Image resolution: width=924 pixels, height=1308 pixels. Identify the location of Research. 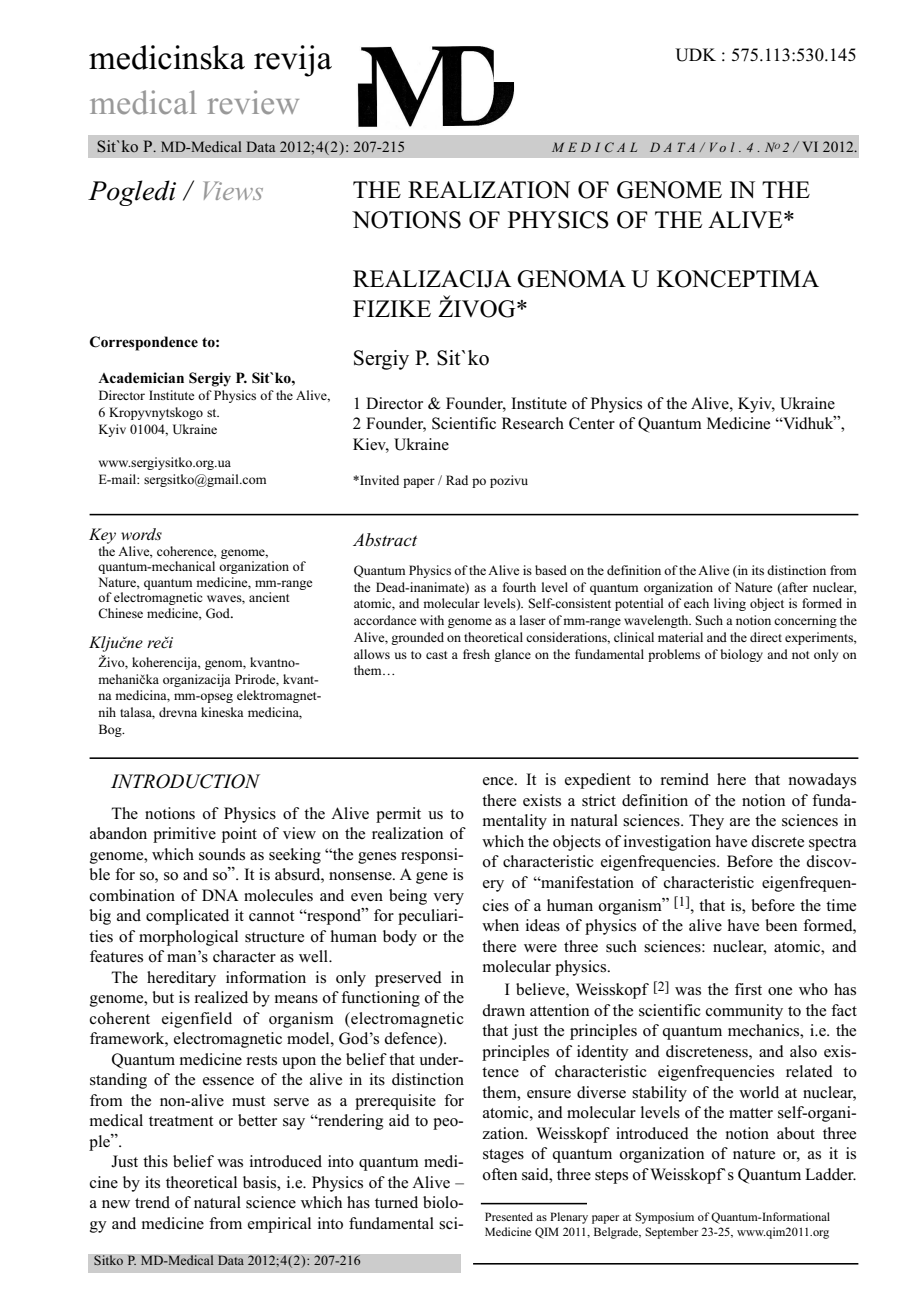
(533, 423).
